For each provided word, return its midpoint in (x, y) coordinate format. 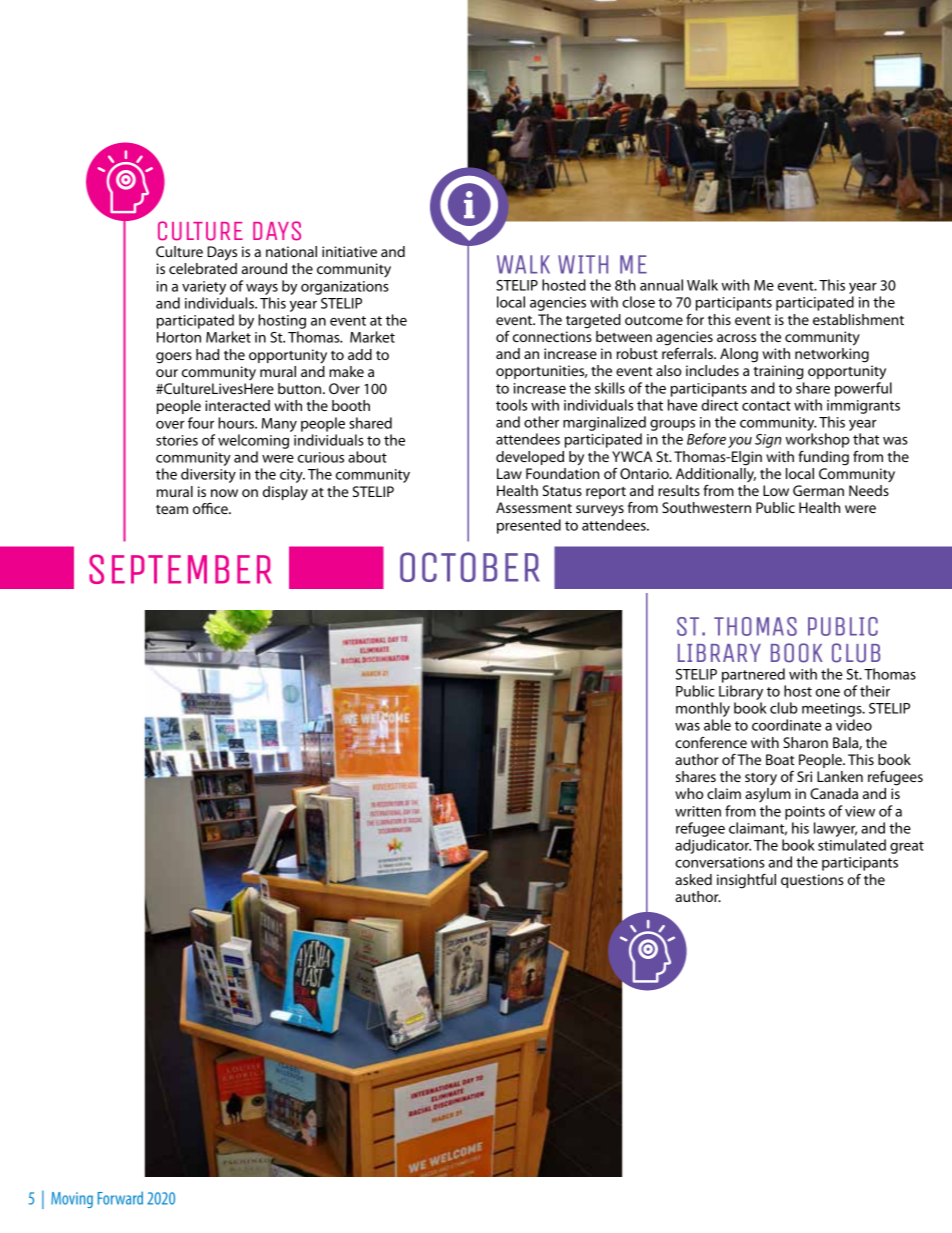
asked (693, 879)
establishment (858, 319)
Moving (72, 1200)
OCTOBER (470, 567)
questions (812, 881)
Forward (120, 1198)
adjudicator (713, 846)
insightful (746, 881)
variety (204, 288)
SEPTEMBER (180, 569)
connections (552, 336)
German (818, 490)
